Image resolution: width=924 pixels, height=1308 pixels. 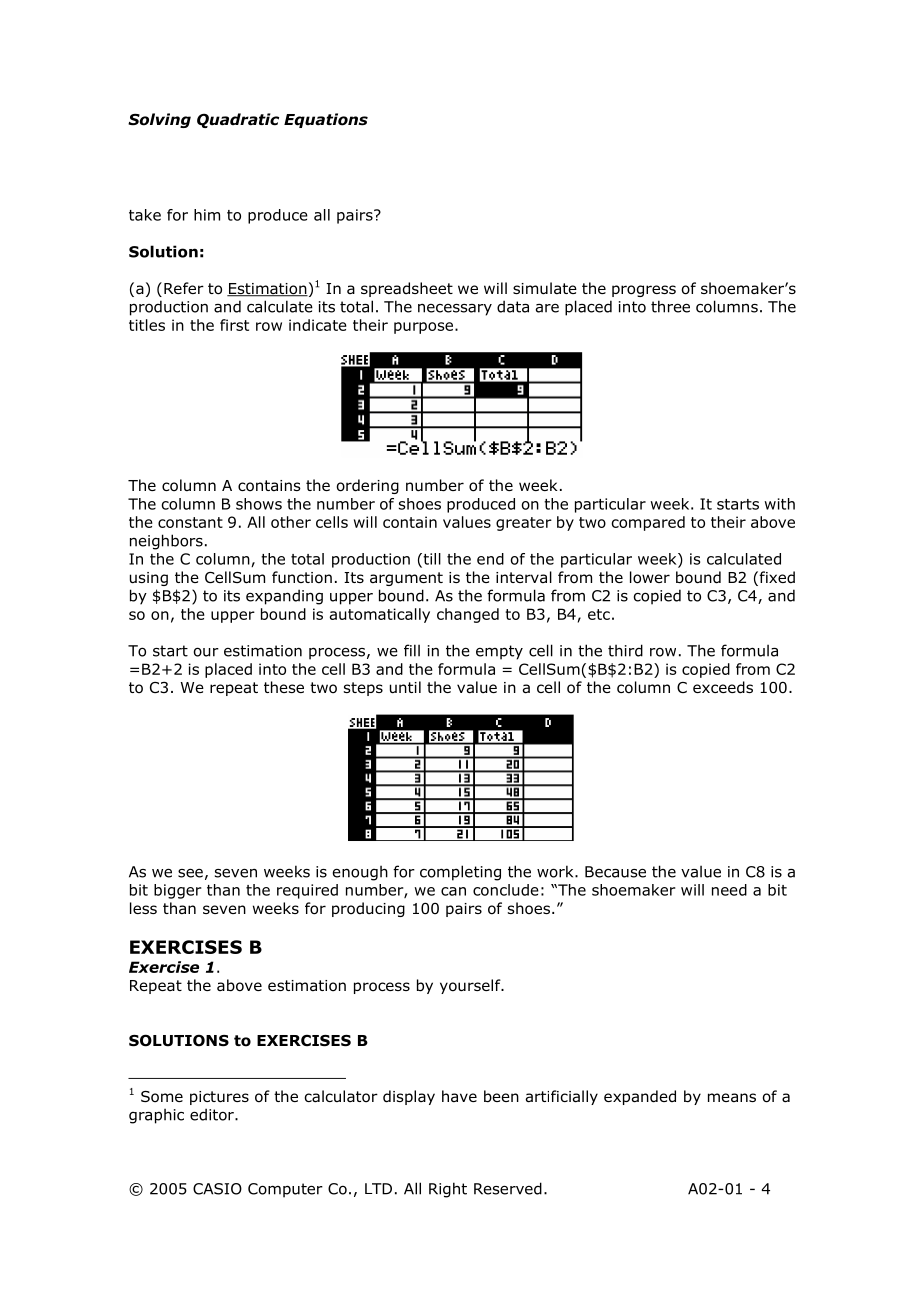 I want to click on bigger, so click(x=178, y=891).
